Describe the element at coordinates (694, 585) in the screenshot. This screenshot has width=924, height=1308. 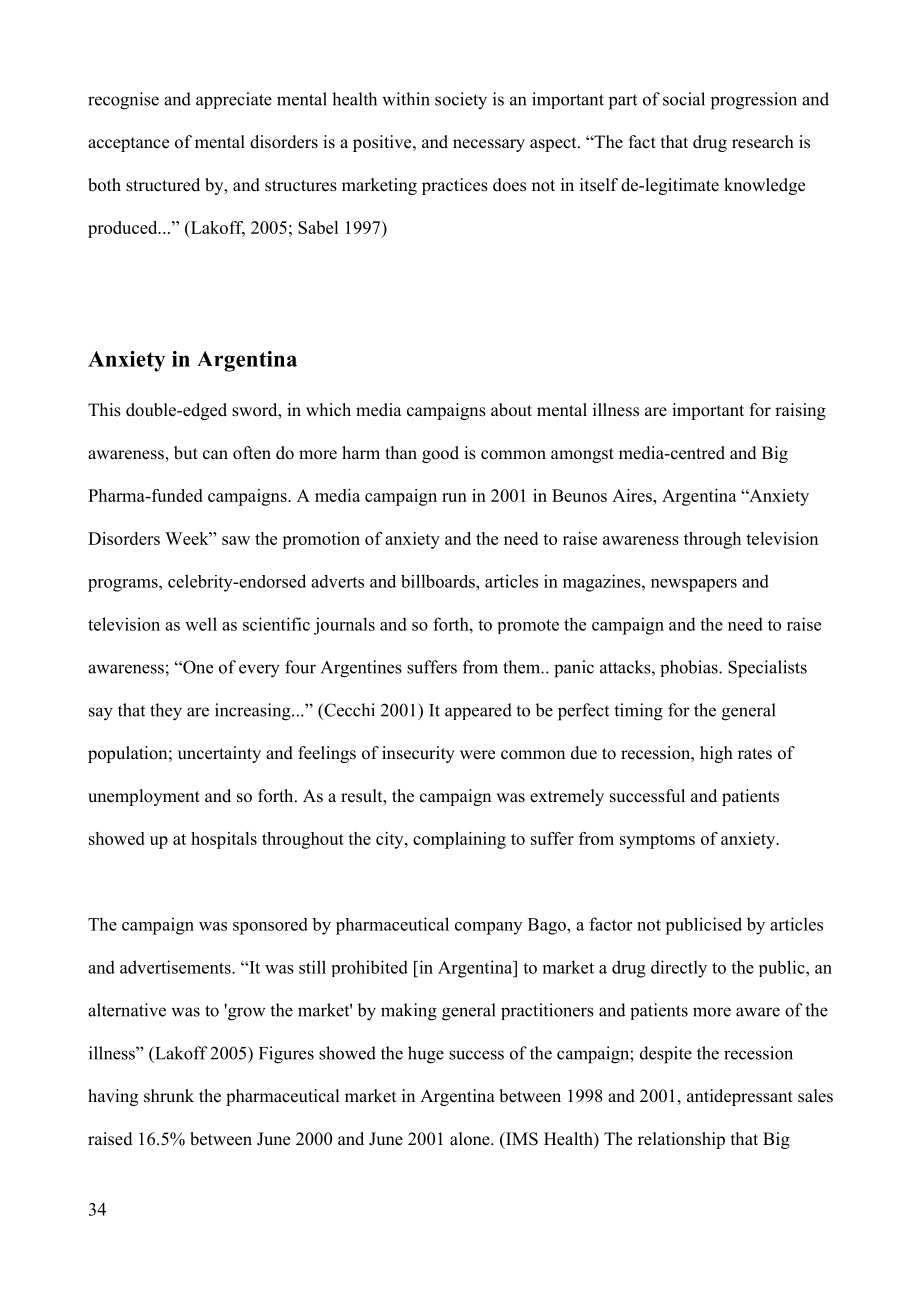
I see `newspapers` at that location.
